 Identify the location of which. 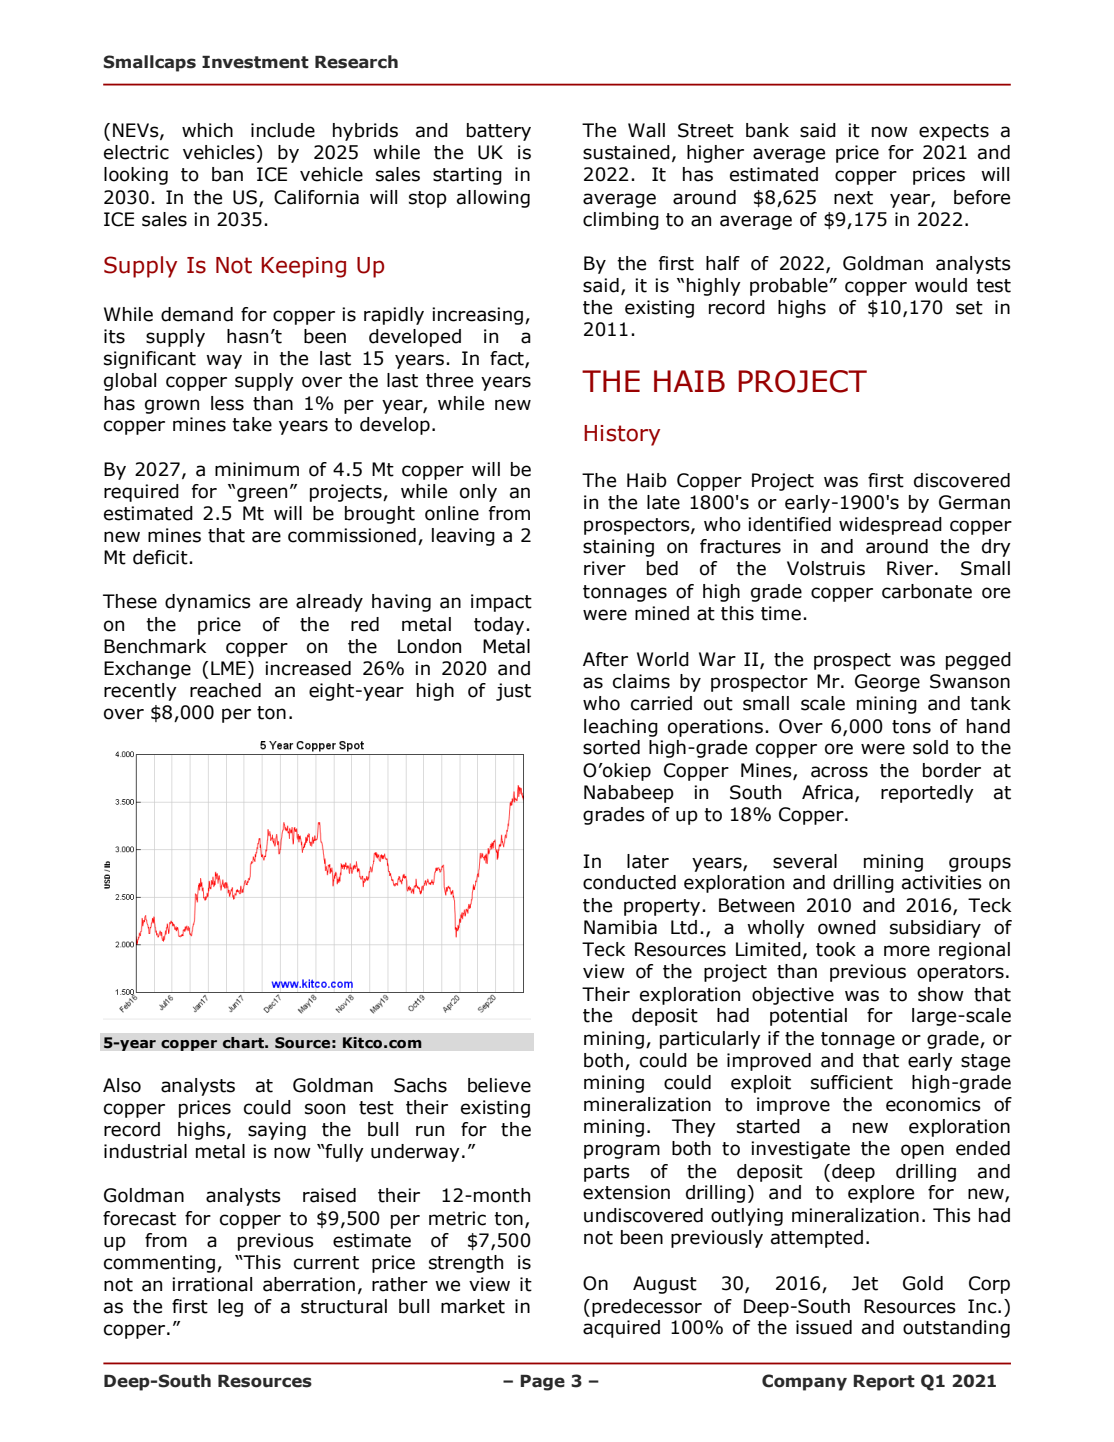
(207, 130).
